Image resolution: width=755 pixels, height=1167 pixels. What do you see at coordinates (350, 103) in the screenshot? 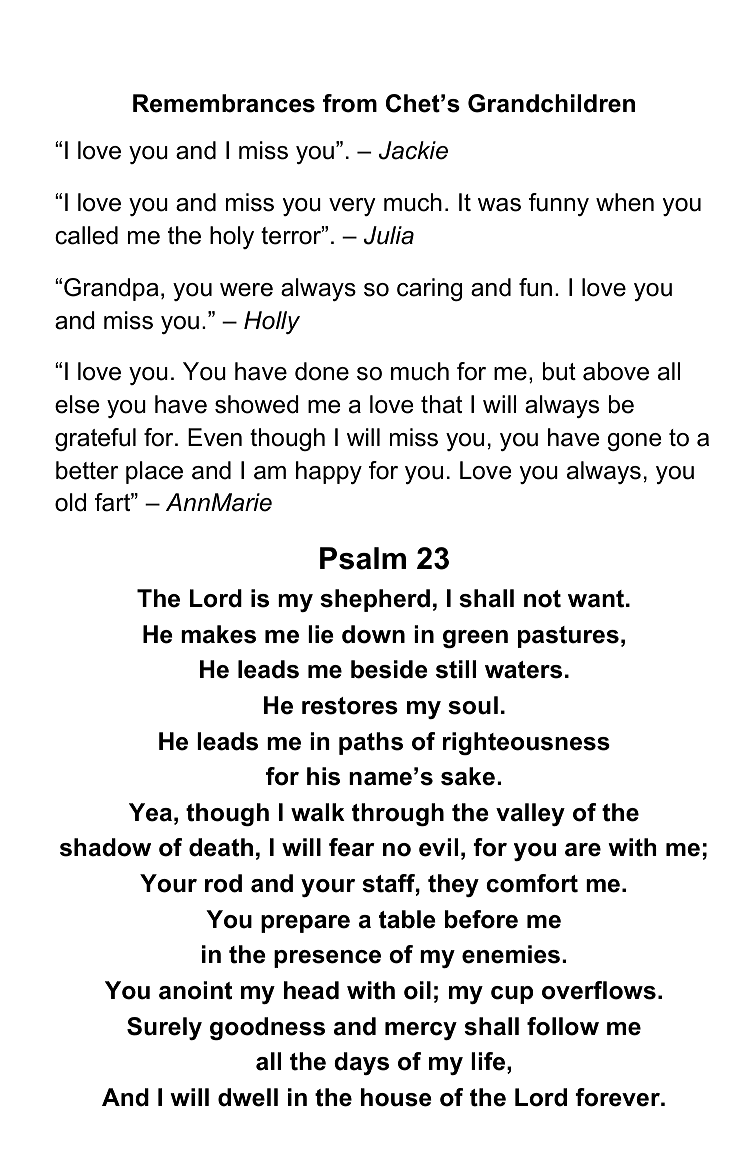
I see `from` at bounding box center [350, 103].
